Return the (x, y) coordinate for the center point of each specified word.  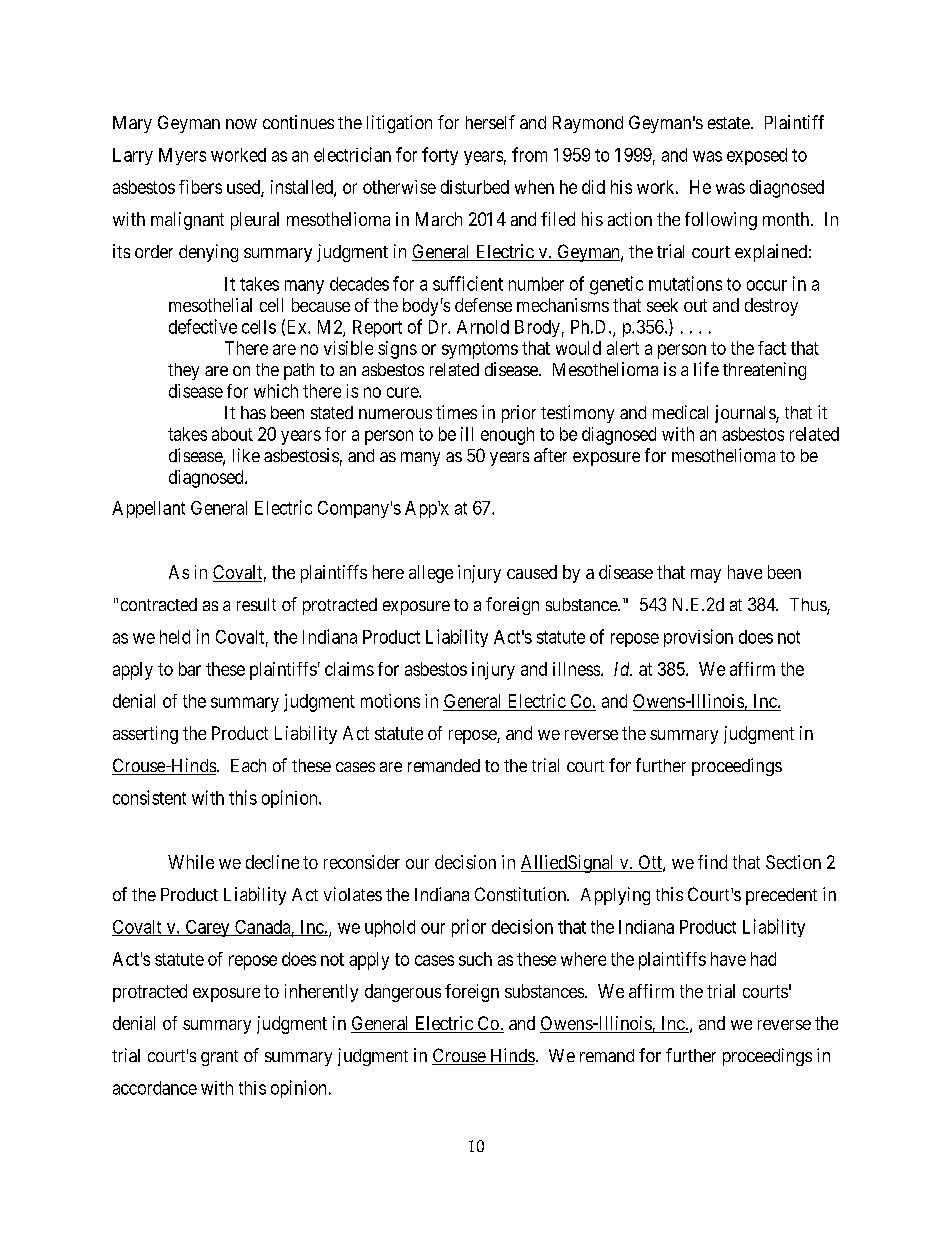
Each (248, 765)
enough (507, 436)
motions (390, 701)
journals (746, 414)
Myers (182, 156)
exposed (757, 156)
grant (219, 1058)
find (712, 862)
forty (440, 156)
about (232, 434)
